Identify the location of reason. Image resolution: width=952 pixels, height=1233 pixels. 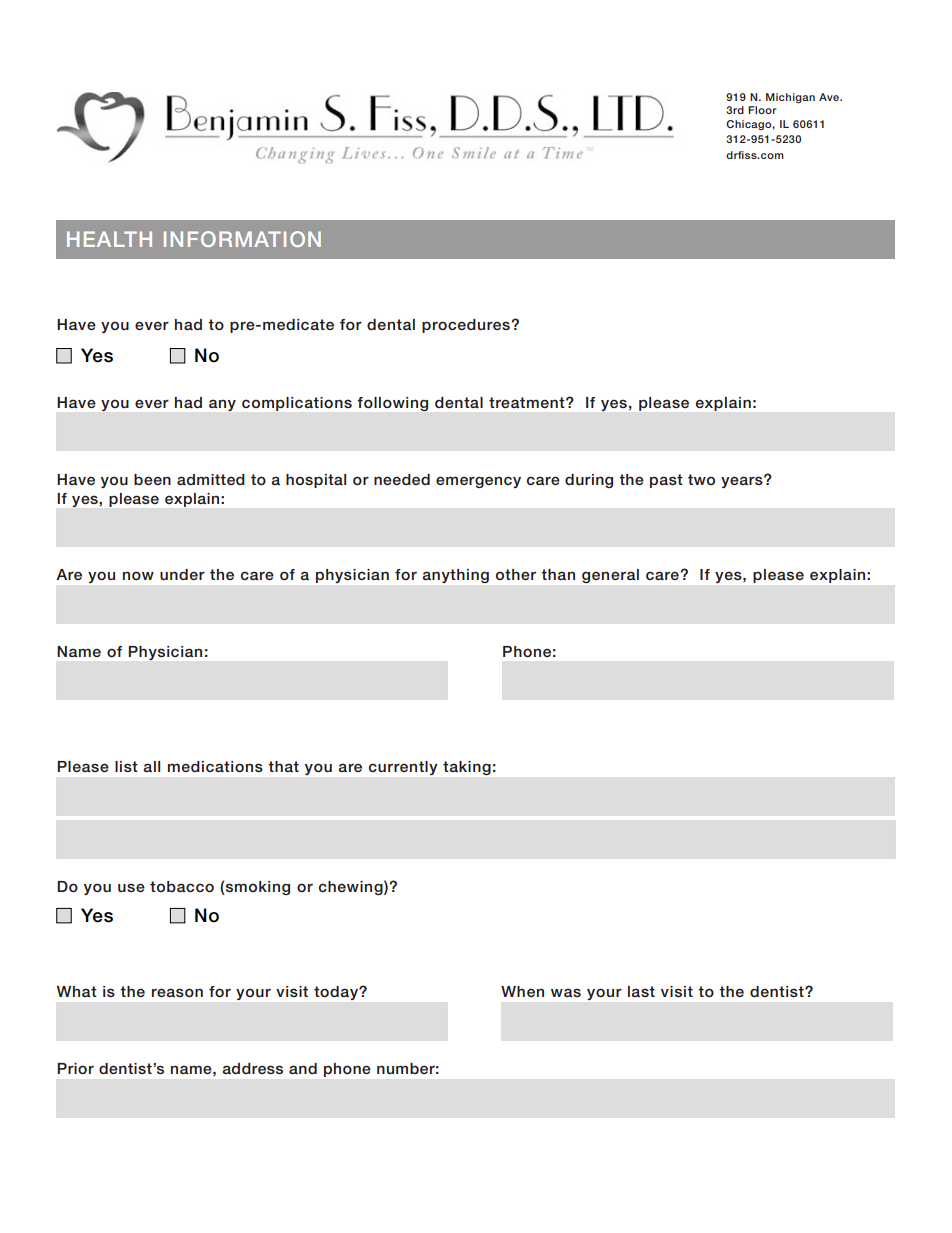
(177, 992).
